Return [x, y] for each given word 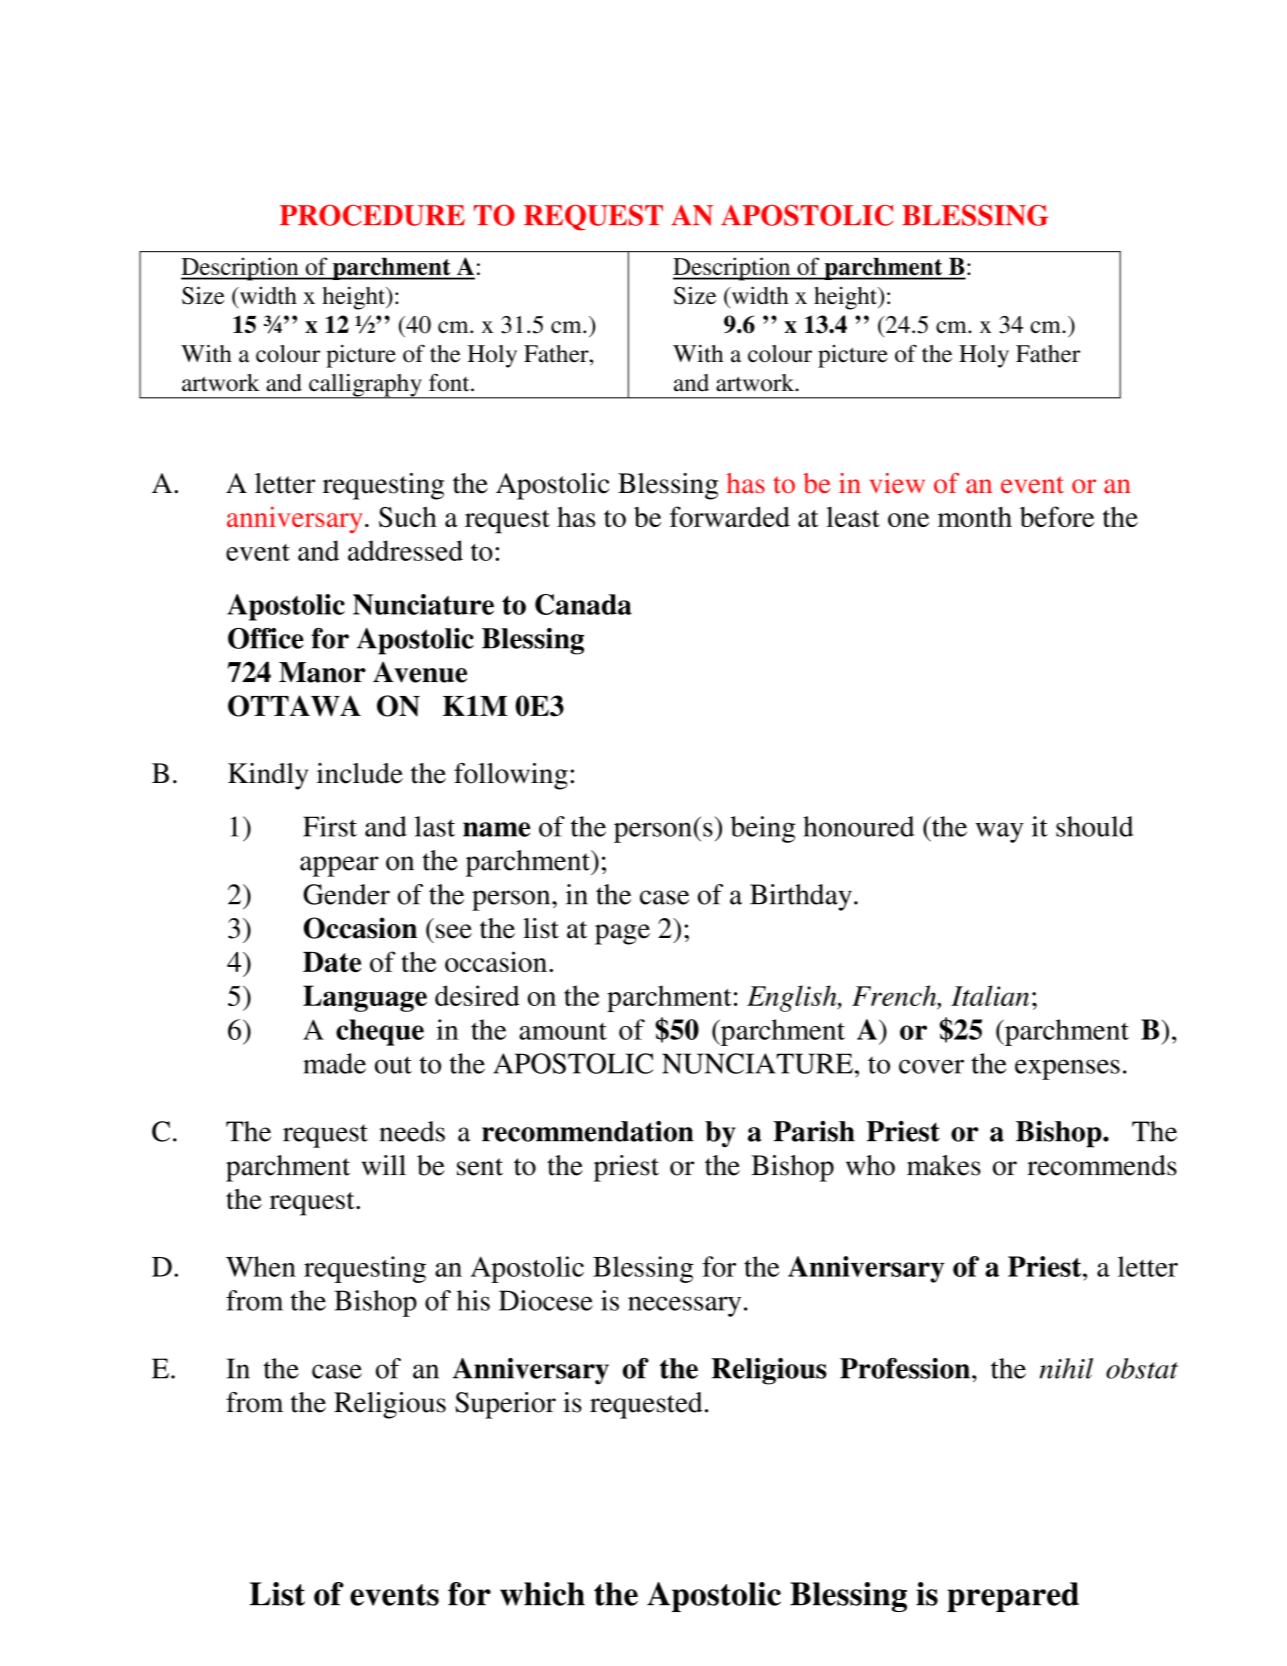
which [542, 1594]
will [384, 1165]
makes [944, 1165]
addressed [405, 550]
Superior [505, 1405]
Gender [346, 894]
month [975, 517]
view [897, 483]
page [622, 934]
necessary [684, 1306]
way [1000, 832]
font [450, 382]
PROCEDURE [372, 215]
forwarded [730, 516]
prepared [1013, 1597]
